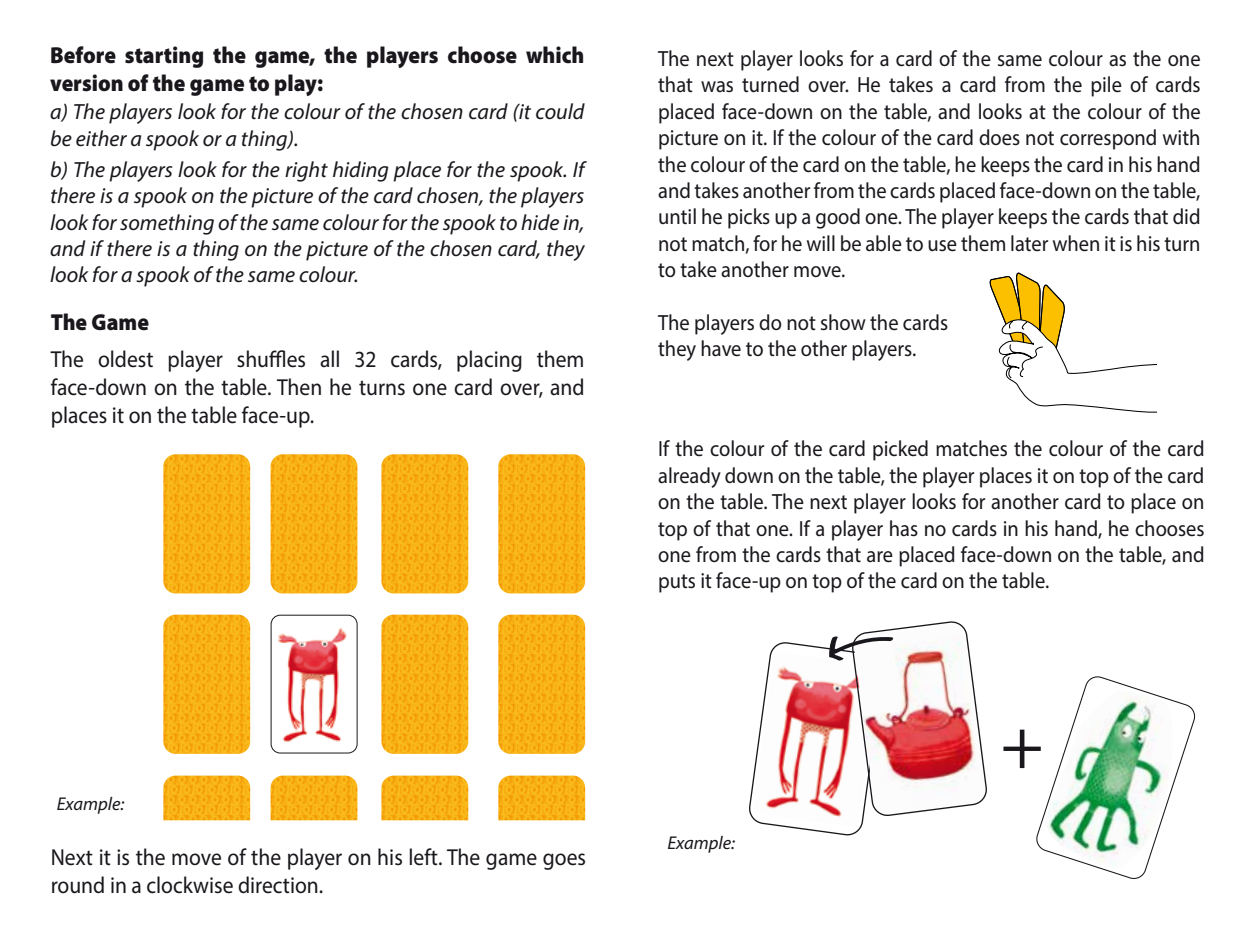 This document has width=1248, height=952. I want to click on Then, so click(299, 387).
